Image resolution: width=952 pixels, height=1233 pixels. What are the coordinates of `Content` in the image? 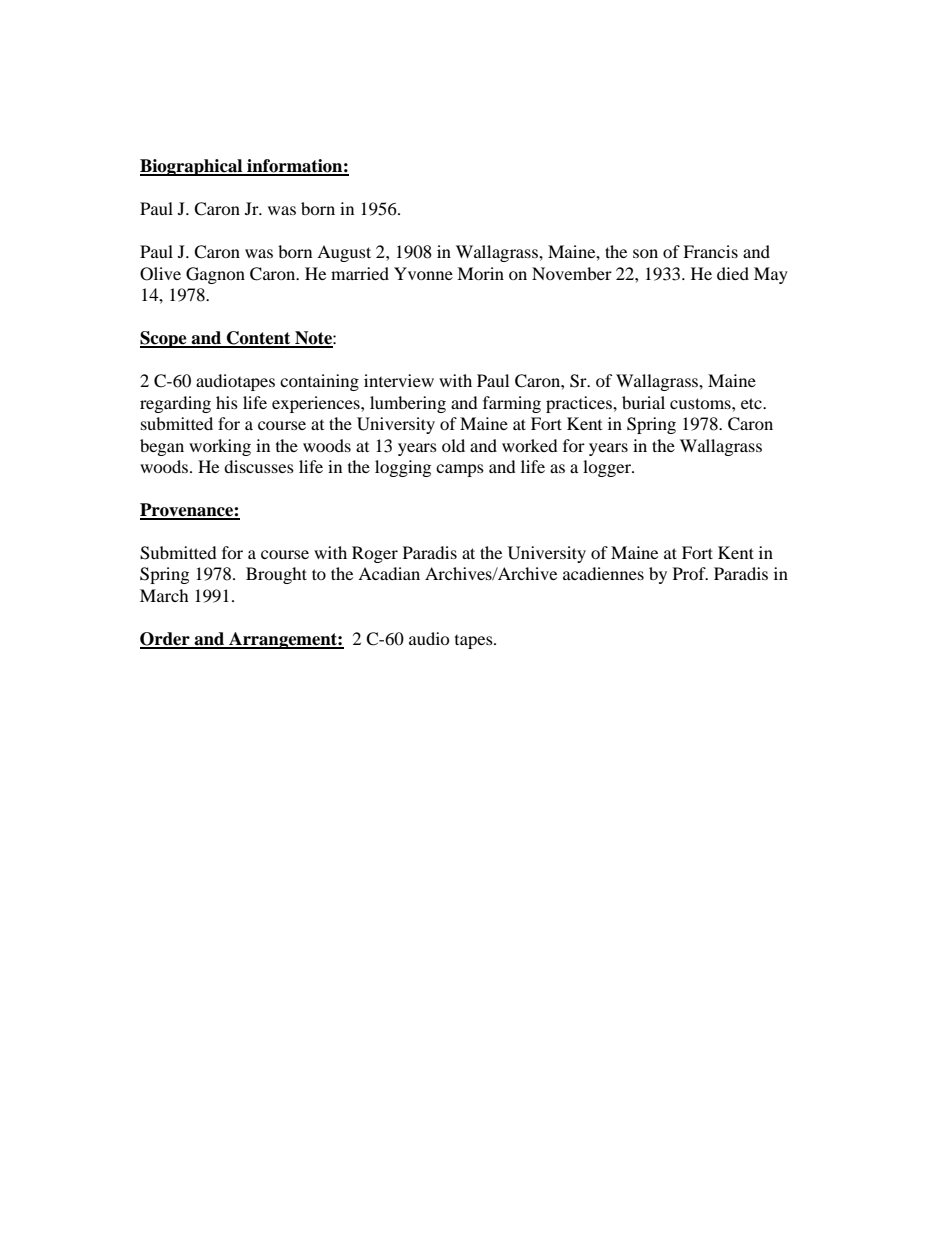 It's located at (259, 339).
